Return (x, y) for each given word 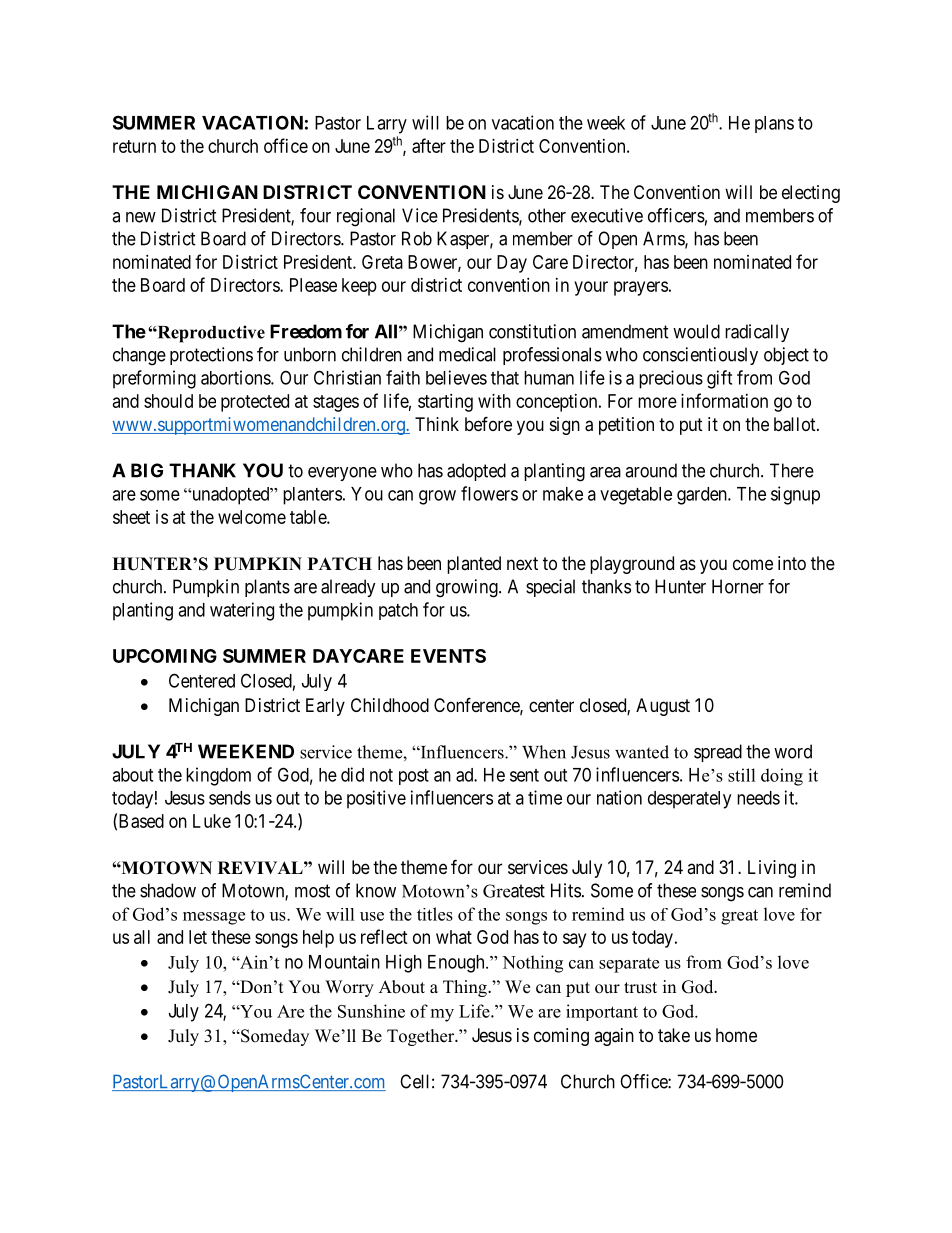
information (724, 400)
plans (774, 124)
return (134, 146)
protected (255, 403)
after (429, 145)
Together (422, 1037)
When (544, 752)
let (198, 937)
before (488, 423)
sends (230, 798)
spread (718, 753)
